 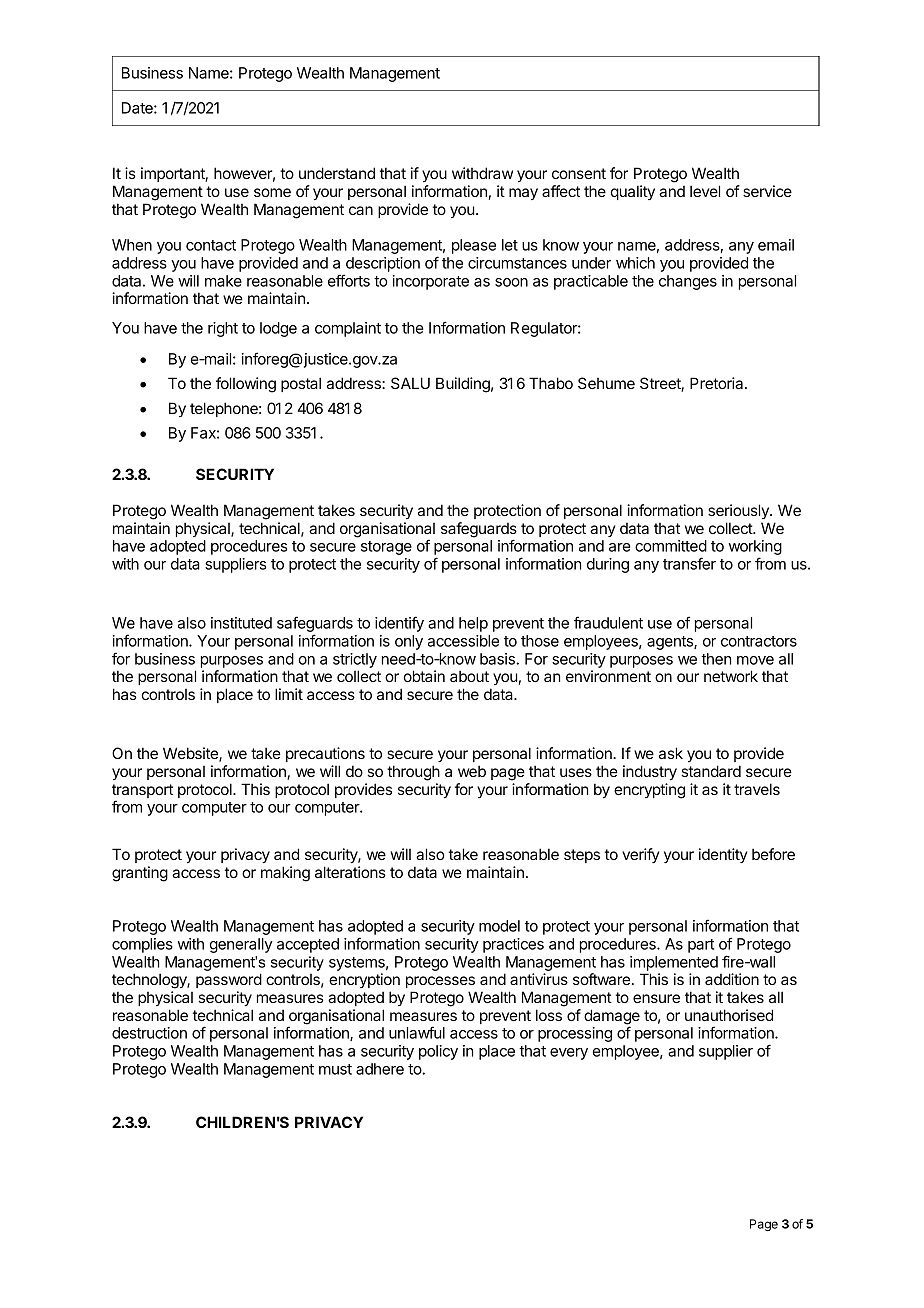 What do you see at coordinates (729, 1015) in the image?
I see `unauthorised` at bounding box center [729, 1015].
